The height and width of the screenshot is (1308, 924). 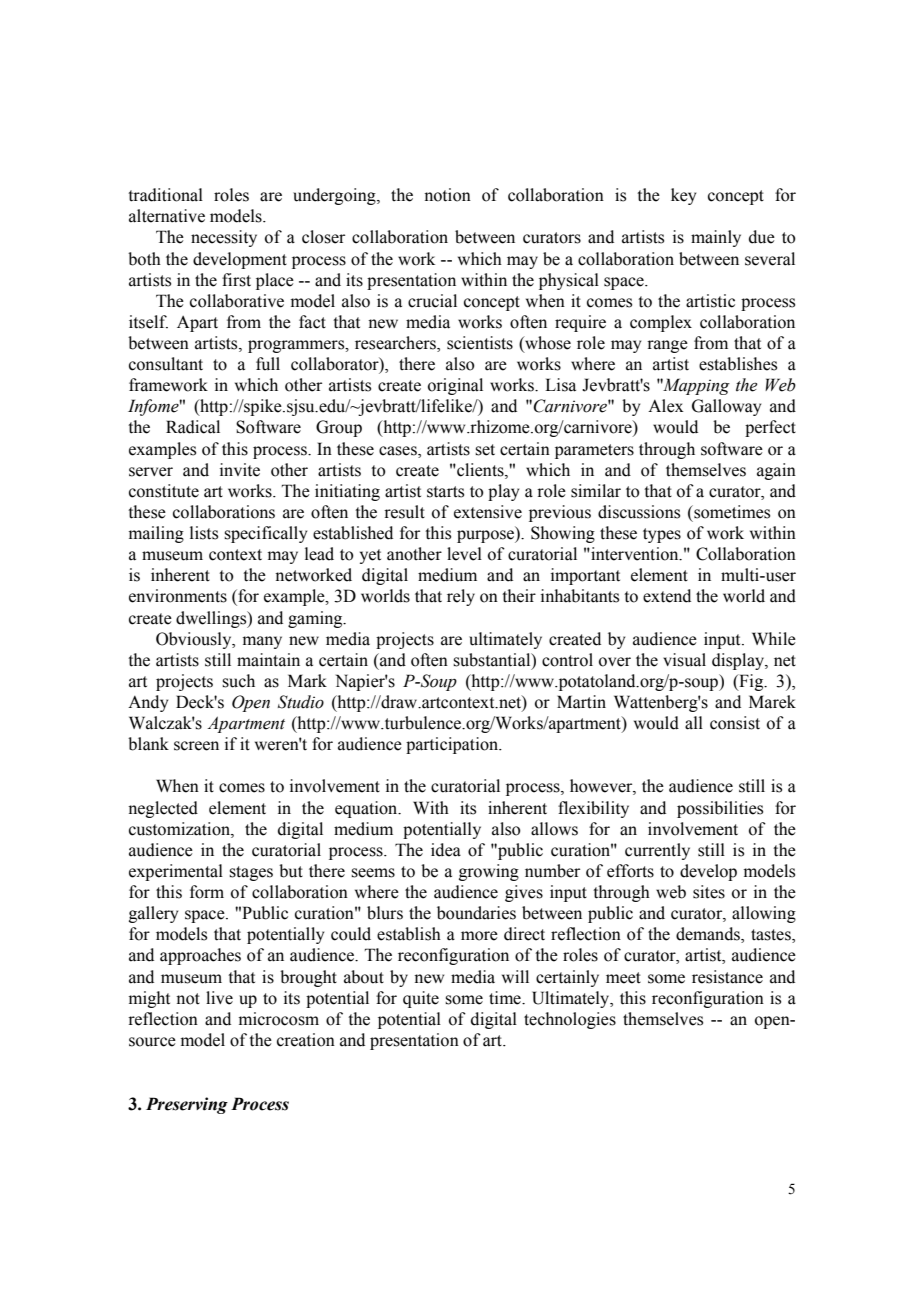 What do you see at coordinates (204, 533) in the screenshot?
I see `lists` at bounding box center [204, 533].
